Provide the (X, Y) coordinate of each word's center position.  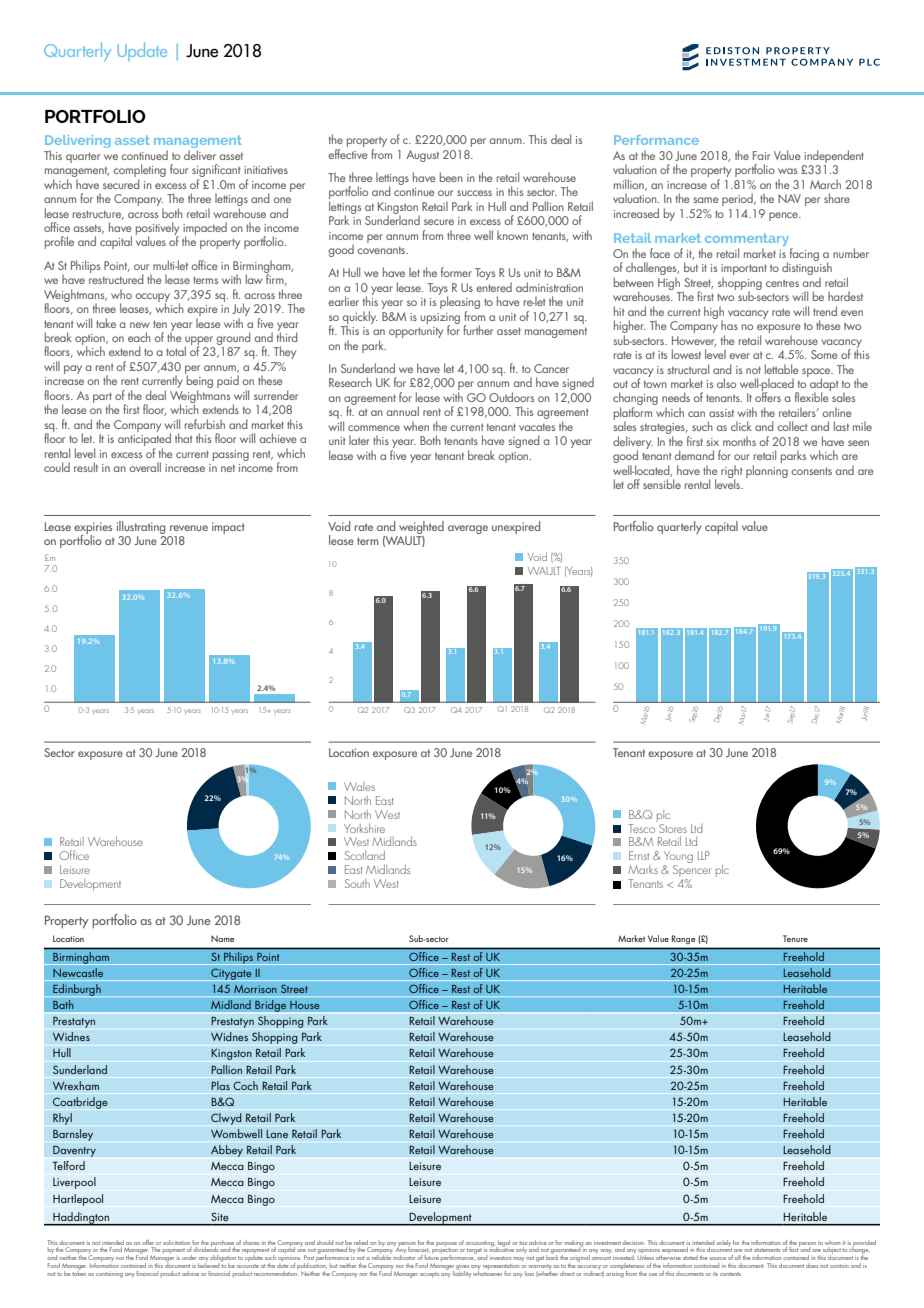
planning (767, 471)
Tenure (795, 938)
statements (767, 1250)
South (357, 883)
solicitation (176, 1242)
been (451, 177)
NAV (789, 198)
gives (463, 1266)
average (468, 529)
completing (139, 172)
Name (222, 938)
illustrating (141, 527)
